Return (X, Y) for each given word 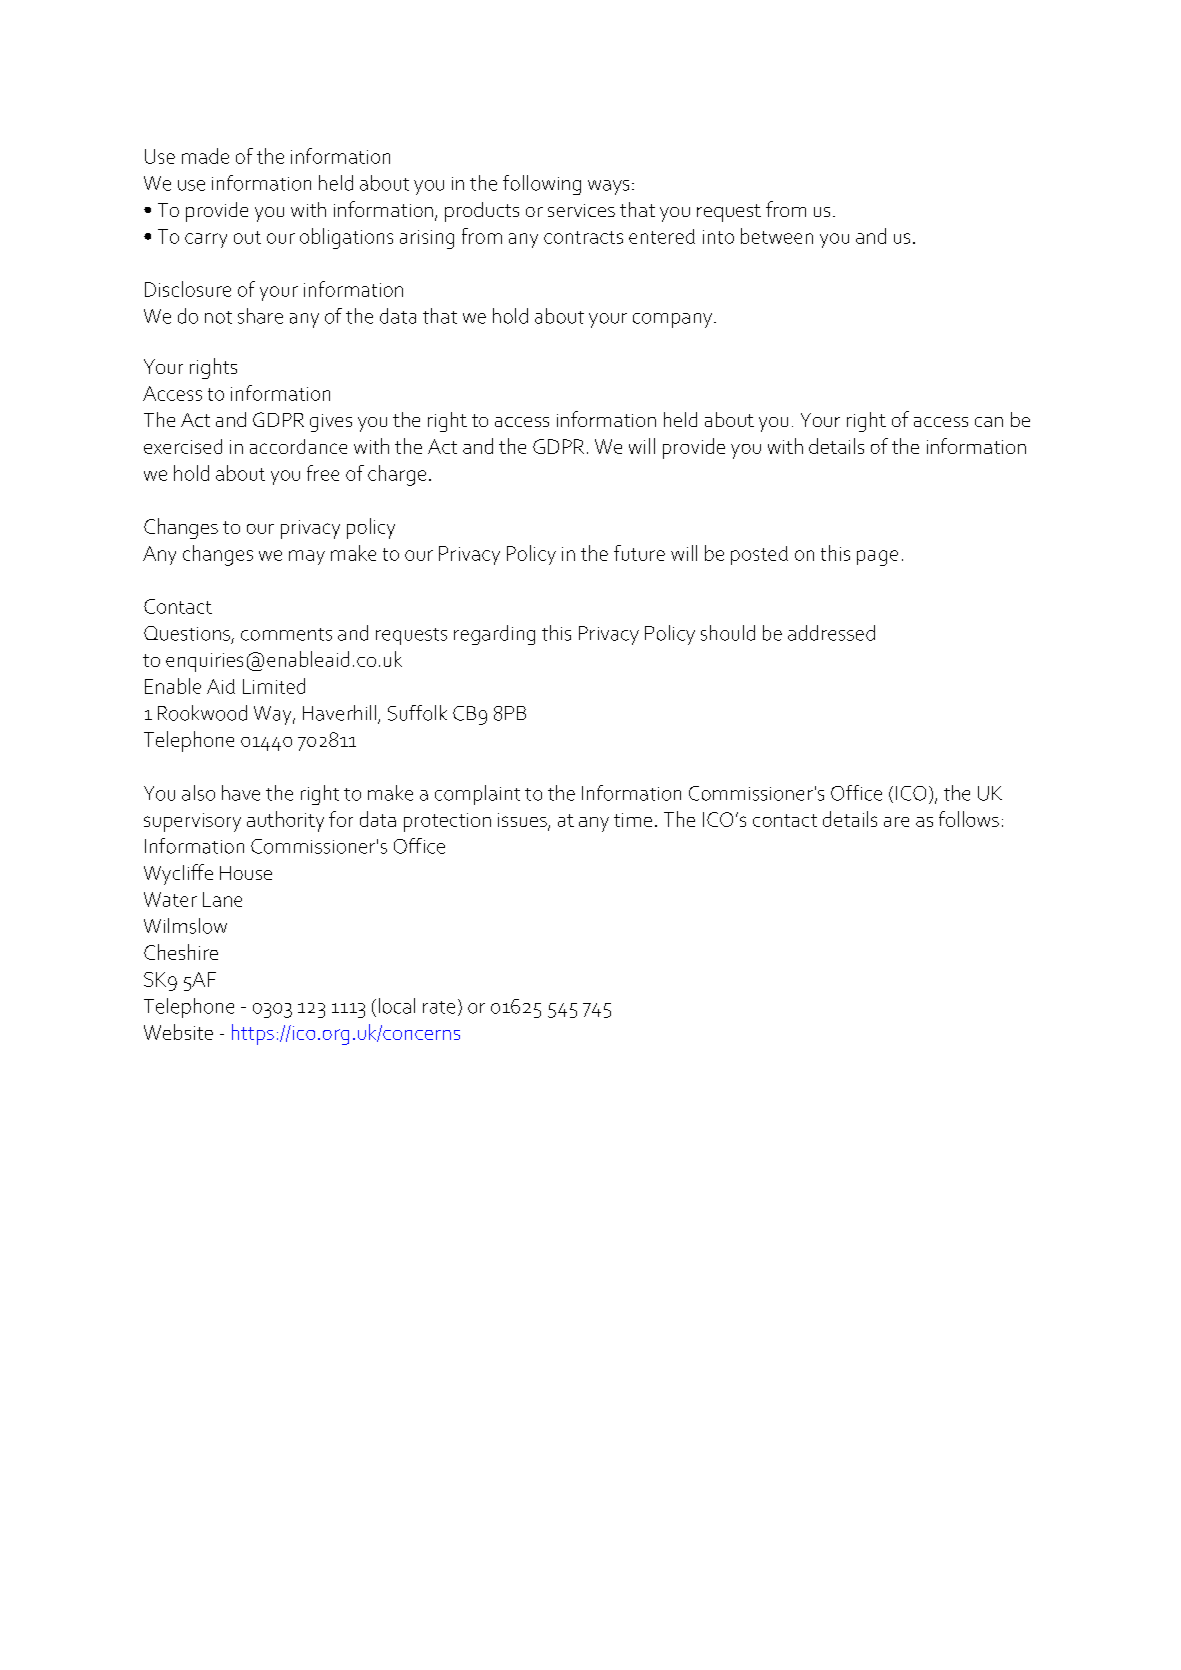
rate (439, 1007)
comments (286, 634)
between (777, 236)
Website (178, 1032)
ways (608, 187)
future (639, 553)
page (877, 558)
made (205, 156)
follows (969, 819)
